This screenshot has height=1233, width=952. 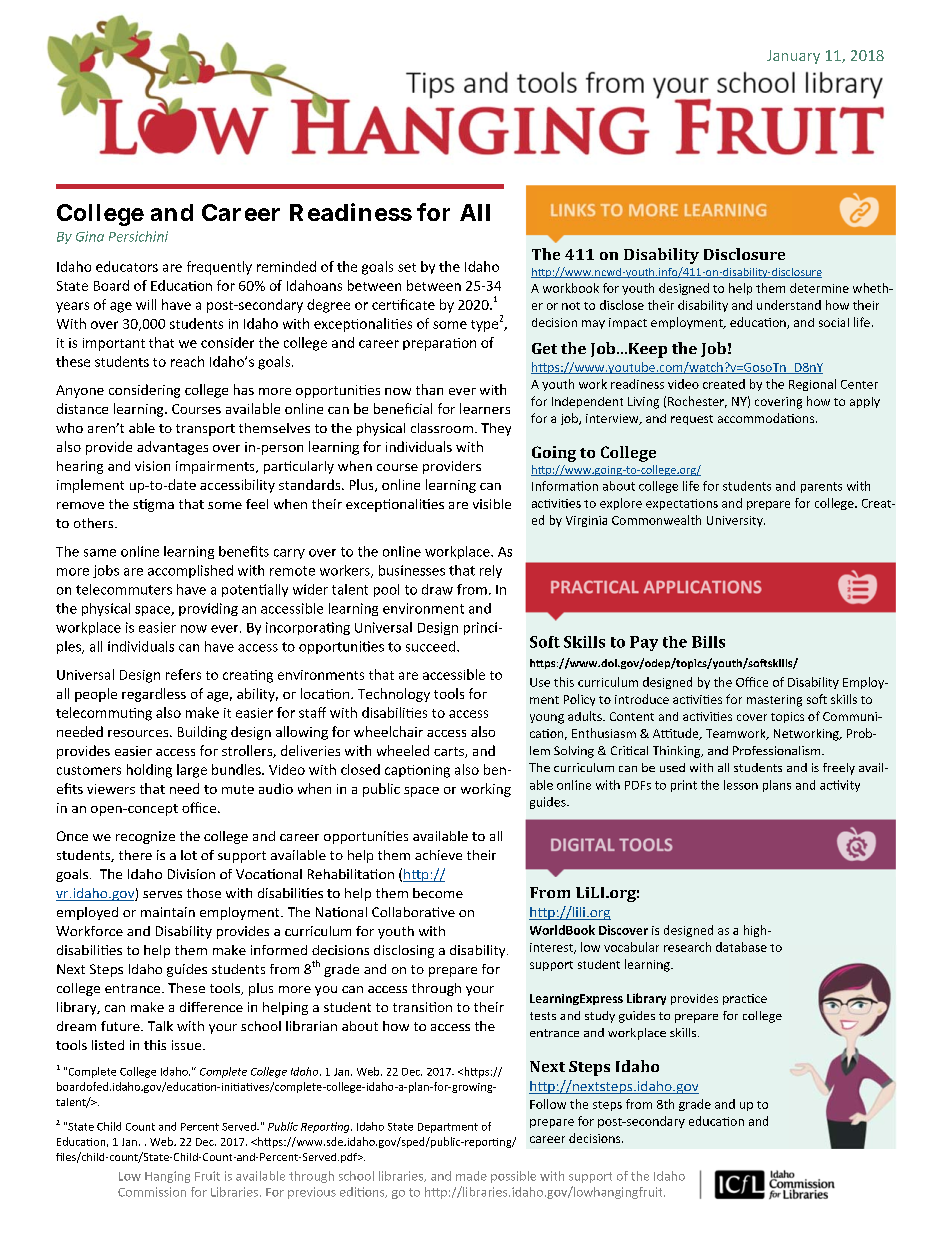 I want to click on set, so click(x=407, y=267).
